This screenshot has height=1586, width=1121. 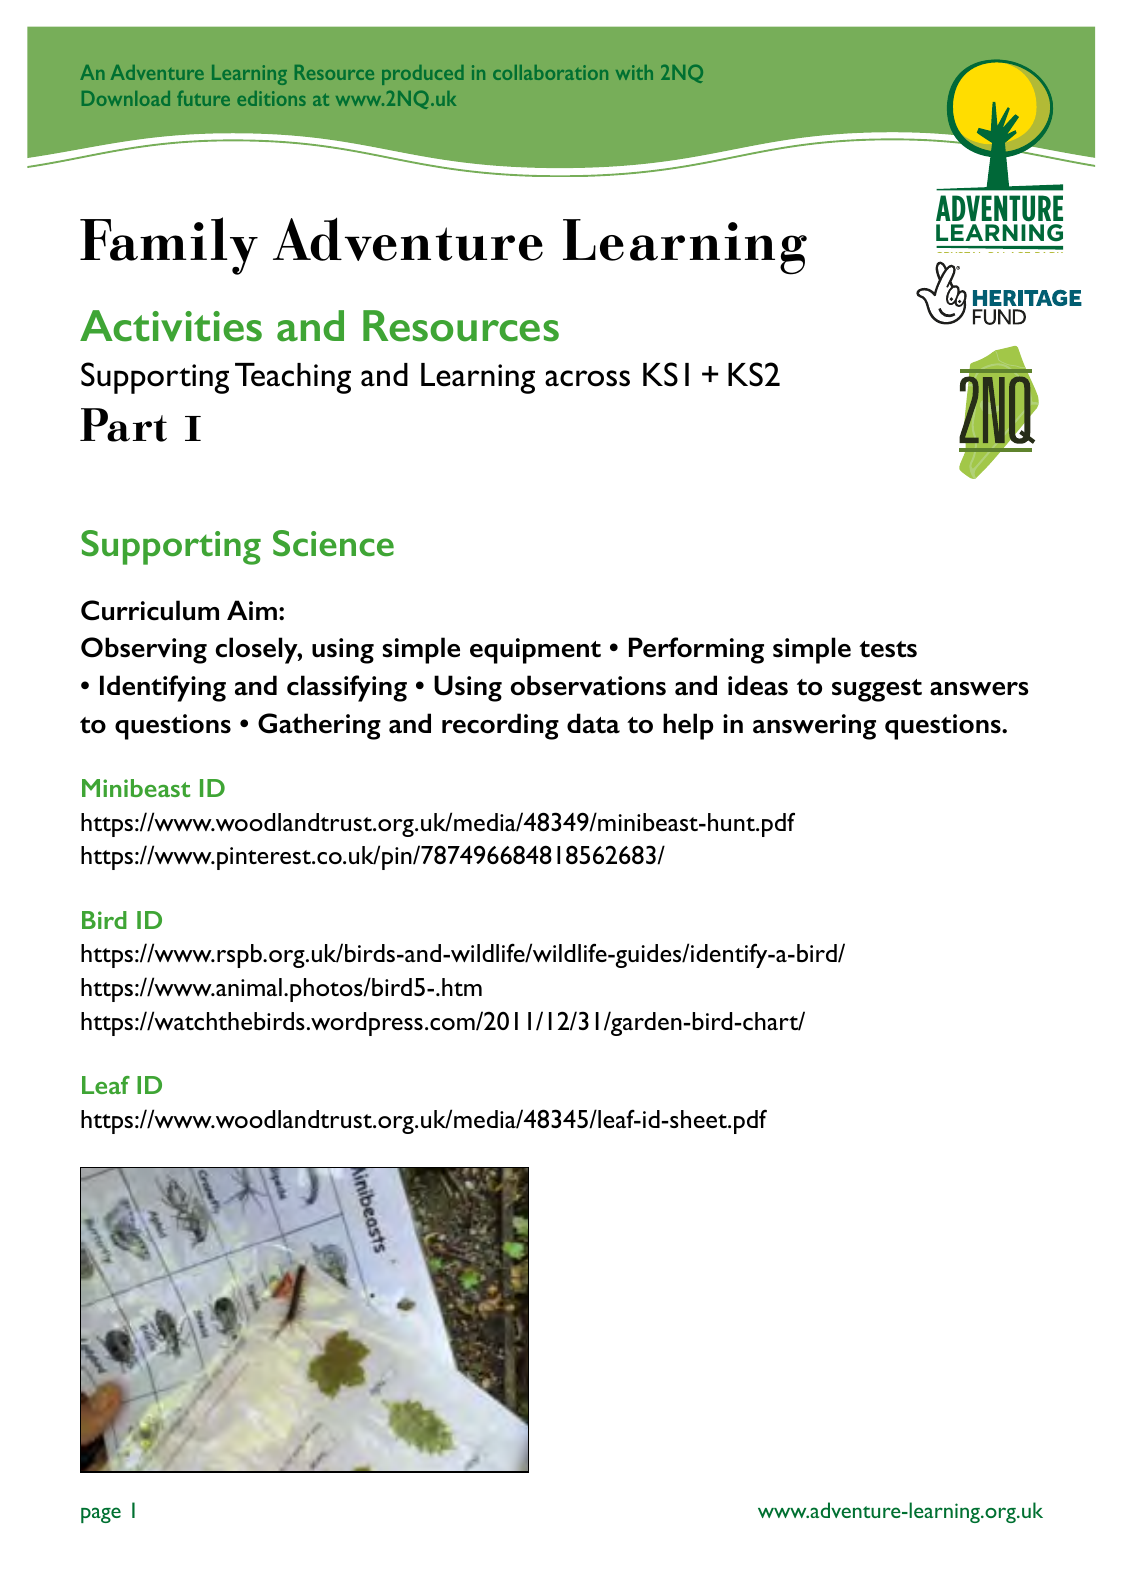 What do you see at coordinates (550, 72) in the screenshot?
I see `collaboration` at bounding box center [550, 72].
